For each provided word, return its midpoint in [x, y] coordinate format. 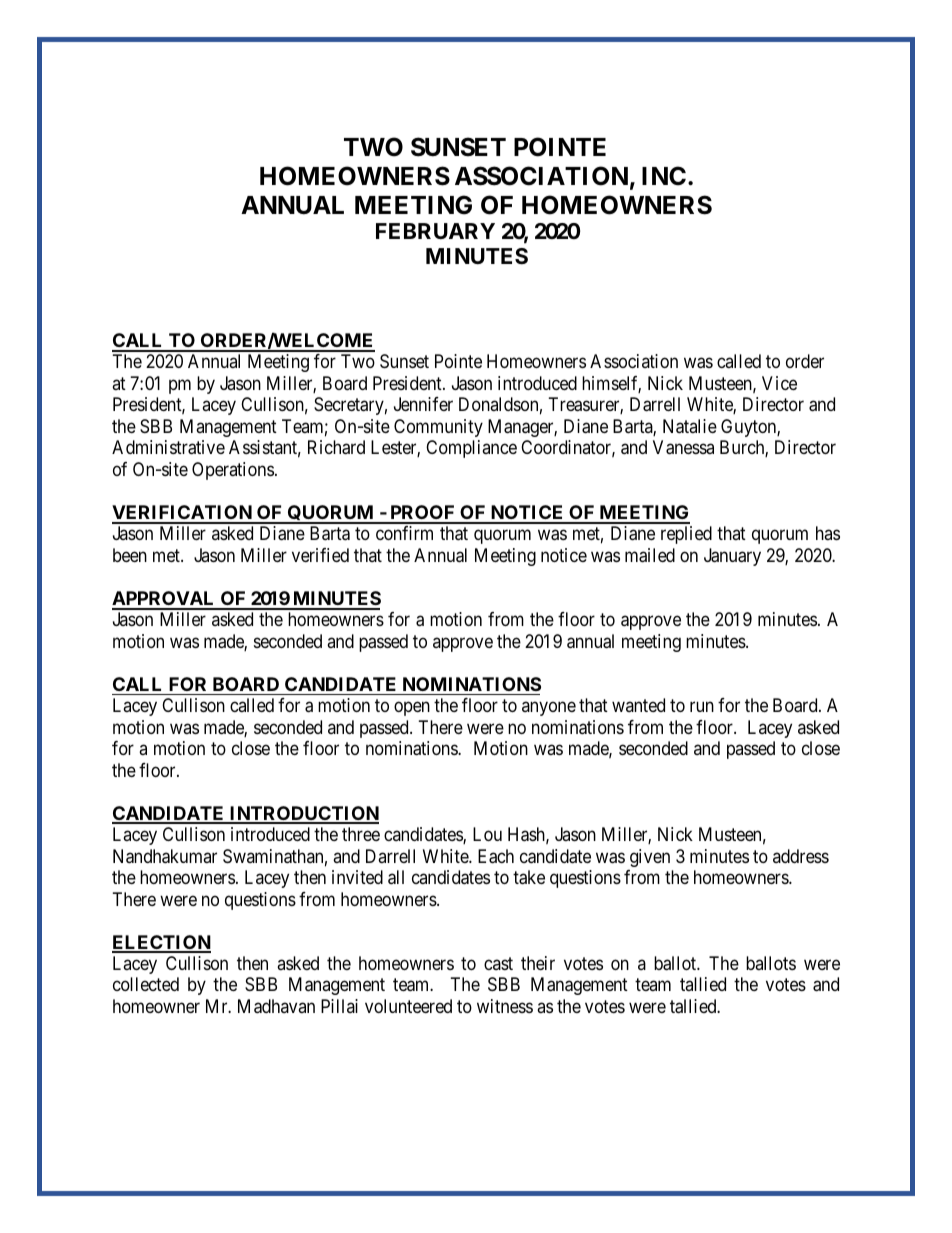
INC [664, 176]
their [538, 963]
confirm [404, 533]
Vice [779, 383]
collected [146, 984]
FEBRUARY [435, 231]
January [732, 557]
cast [498, 963]
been [130, 555]
